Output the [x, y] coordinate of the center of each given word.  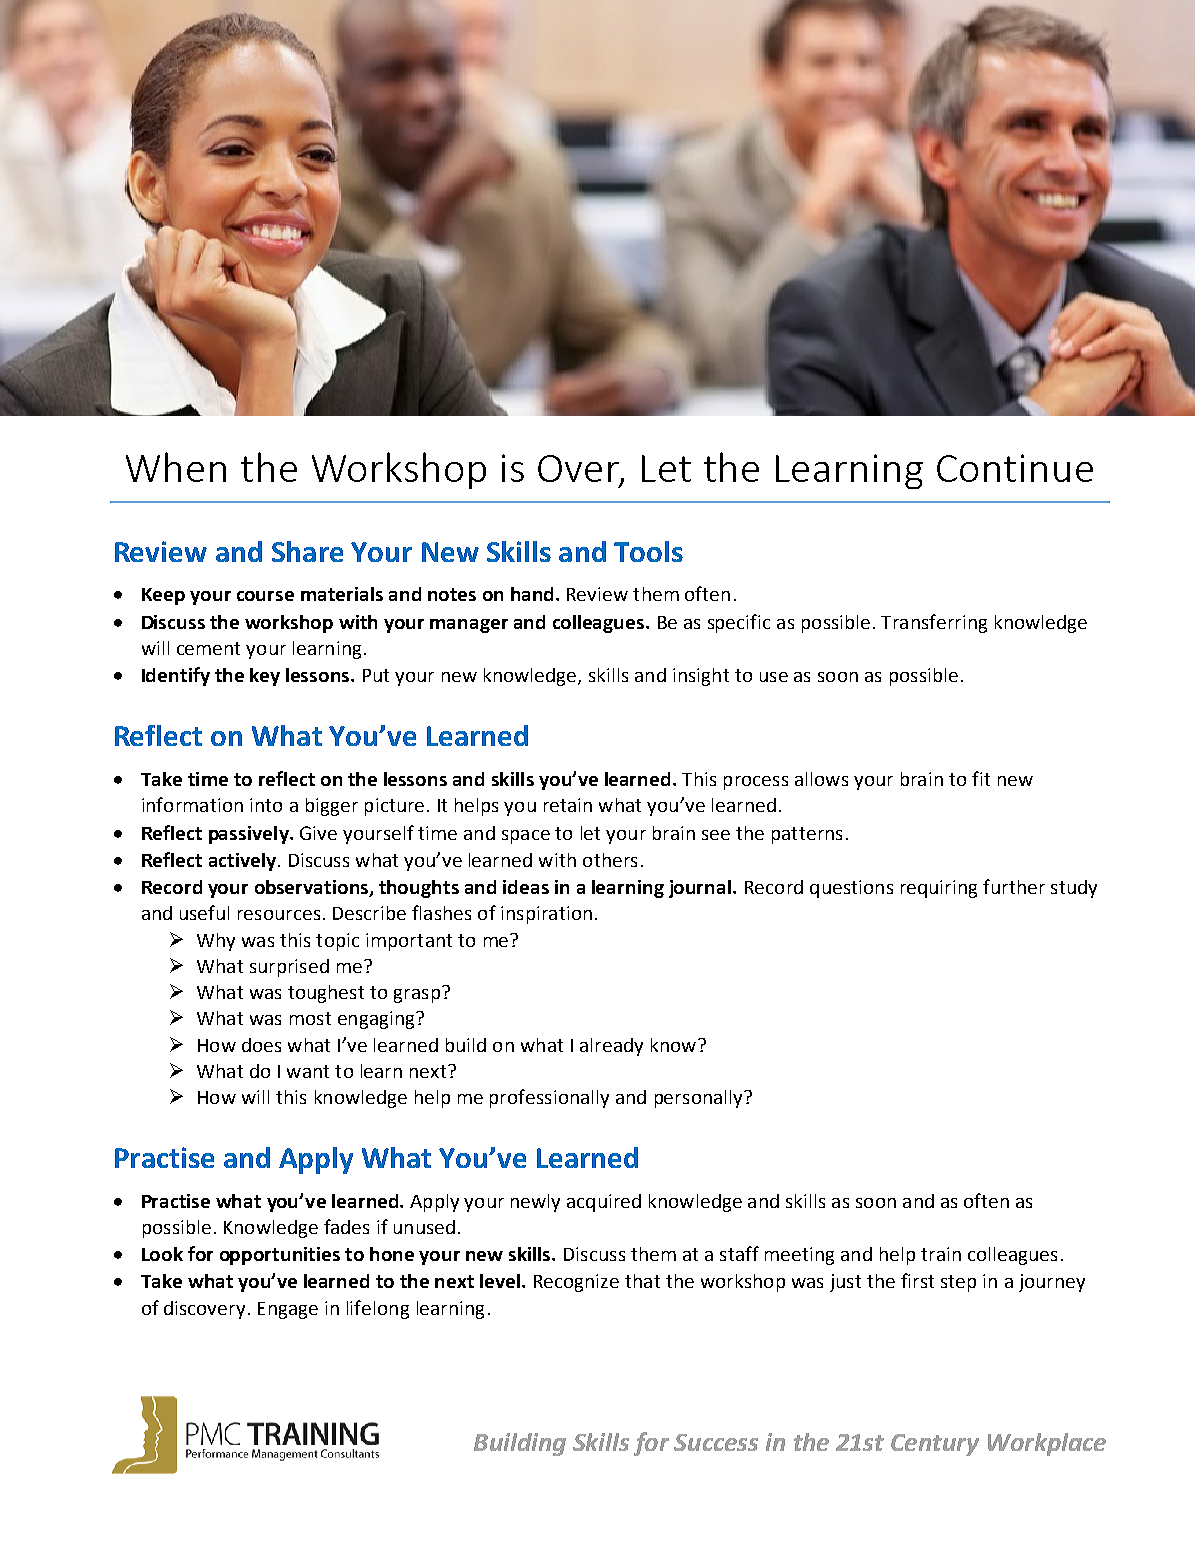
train [941, 1254]
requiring [939, 889]
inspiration [546, 915]
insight [701, 677]
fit [981, 778]
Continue [1015, 468]
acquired [604, 1203]
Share [307, 551]
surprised [289, 968]
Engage [288, 1310]
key [265, 677]
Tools [648, 551]
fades [346, 1226]
